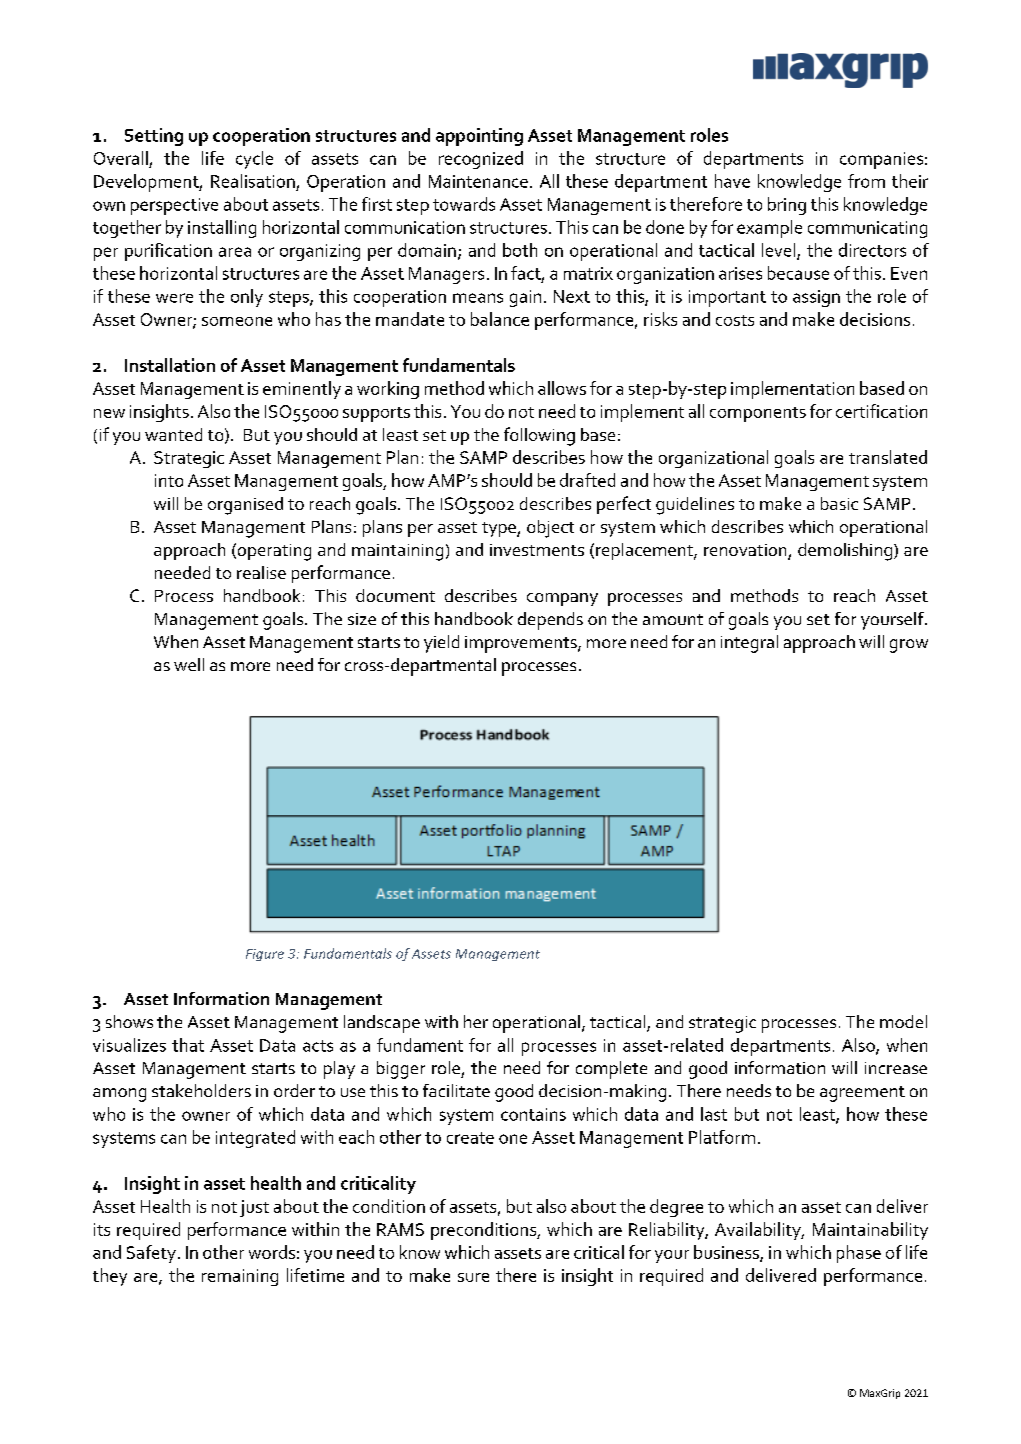 The width and height of the page is (1021, 1444). Describe the element at coordinates (265, 955) in the page. I see `Figure` at that location.
